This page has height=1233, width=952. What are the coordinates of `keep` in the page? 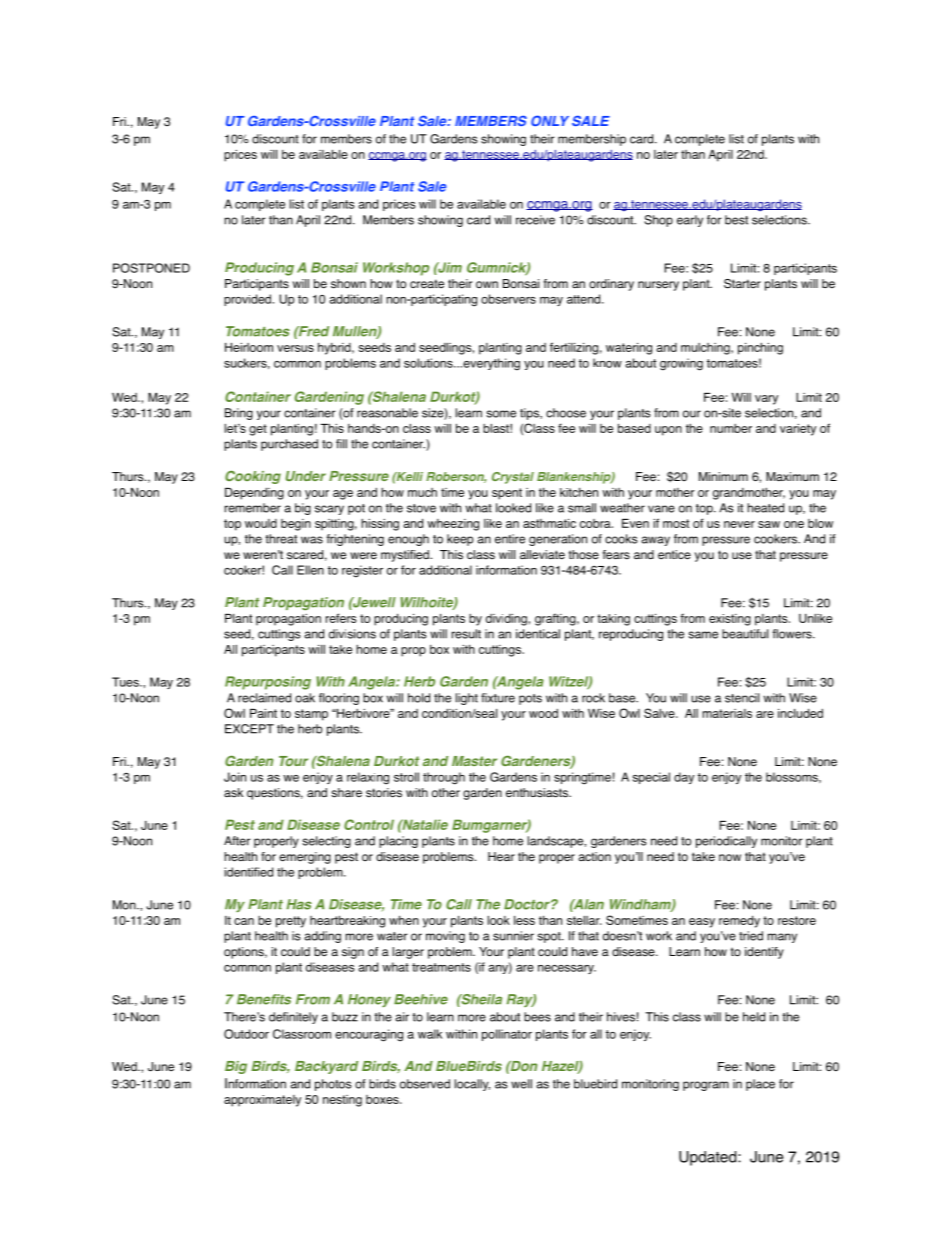 It's located at (460, 540).
